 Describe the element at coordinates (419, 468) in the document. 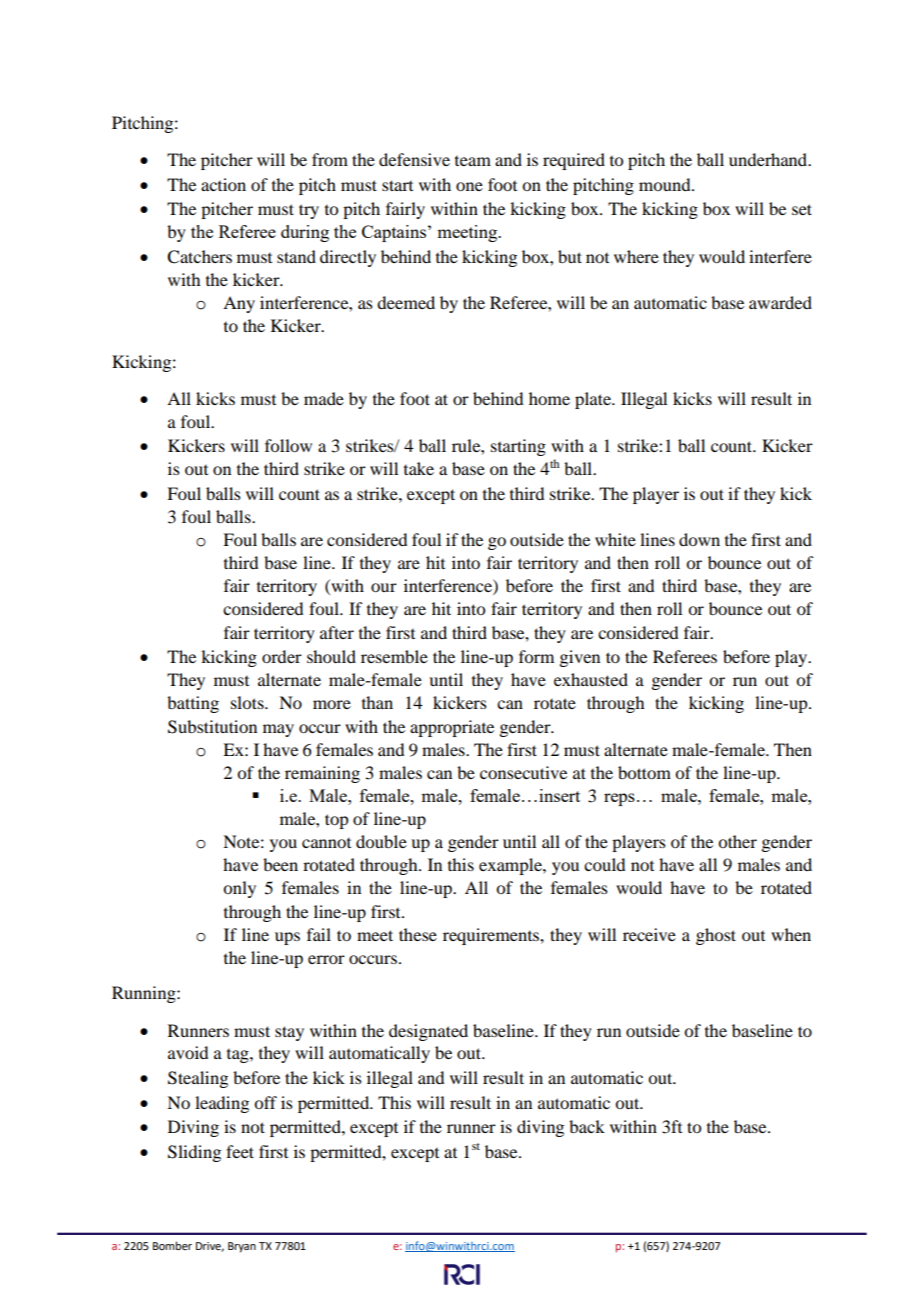

I see `take` at that location.
